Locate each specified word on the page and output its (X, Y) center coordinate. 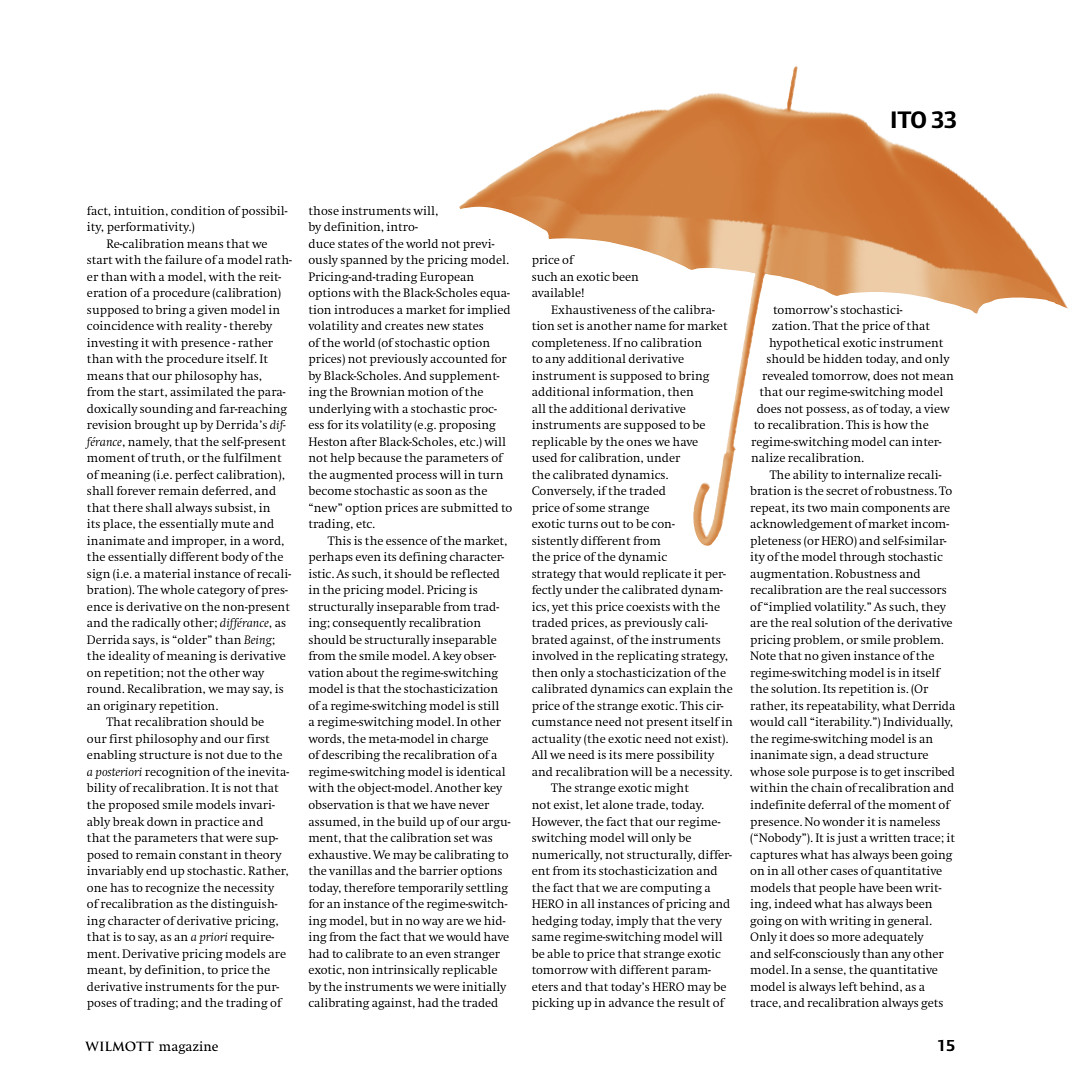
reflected (475, 573)
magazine (188, 1047)
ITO (908, 120)
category (221, 591)
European (447, 278)
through (862, 558)
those (324, 210)
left (848, 986)
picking (553, 1004)
